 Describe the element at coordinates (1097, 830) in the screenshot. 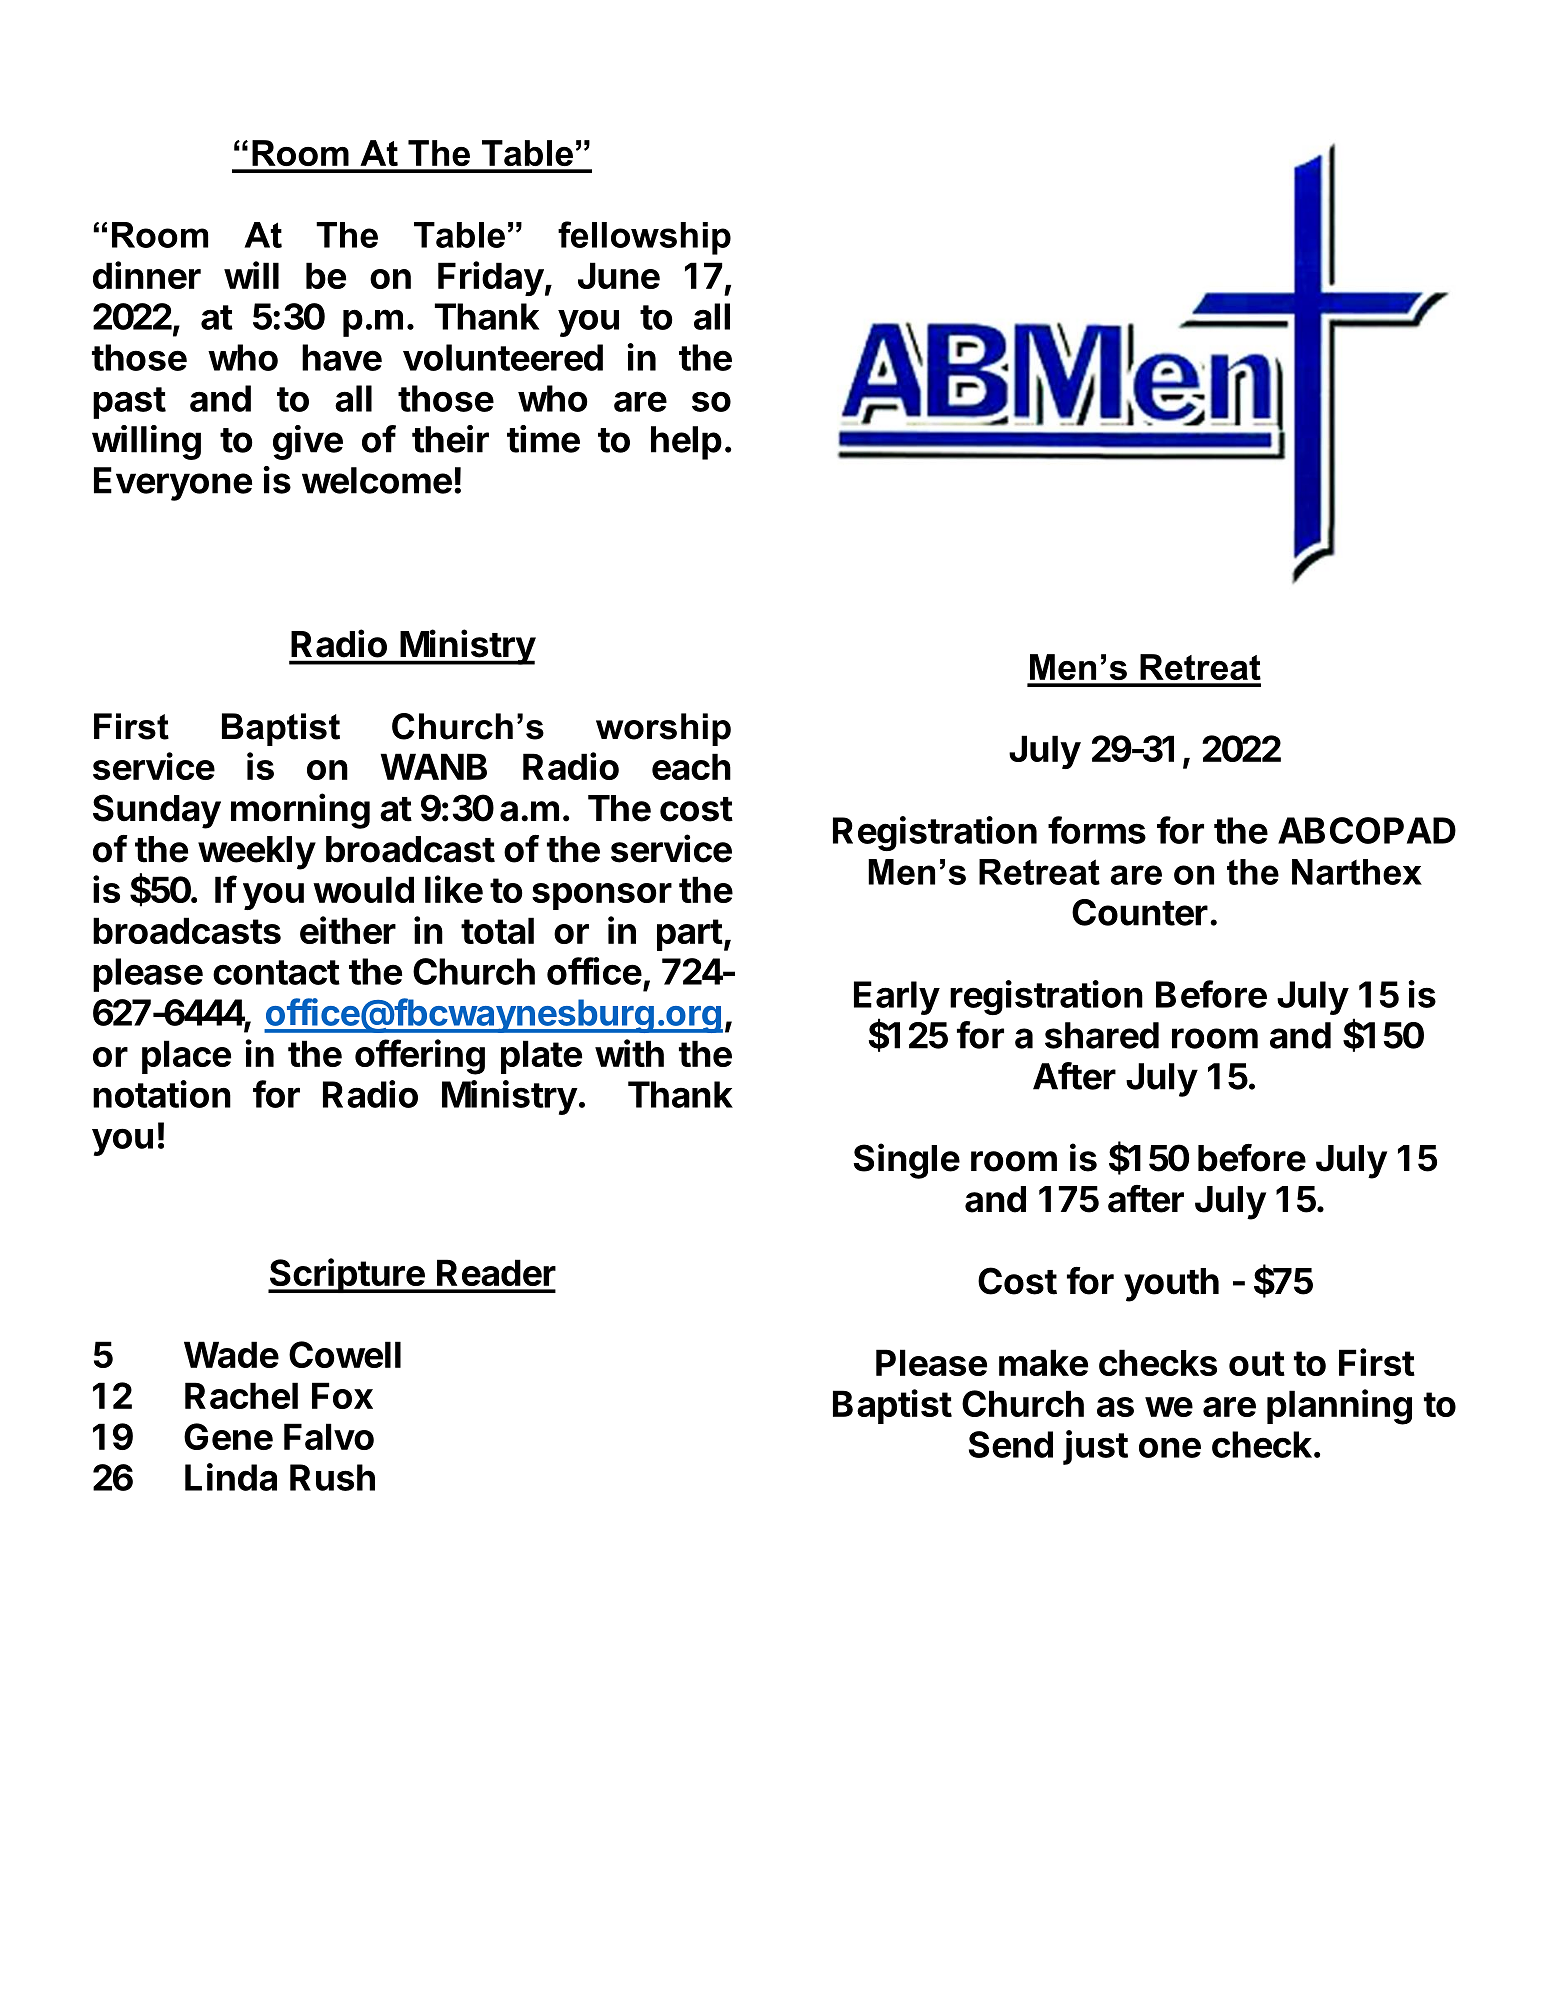

I see `forms` at that location.
